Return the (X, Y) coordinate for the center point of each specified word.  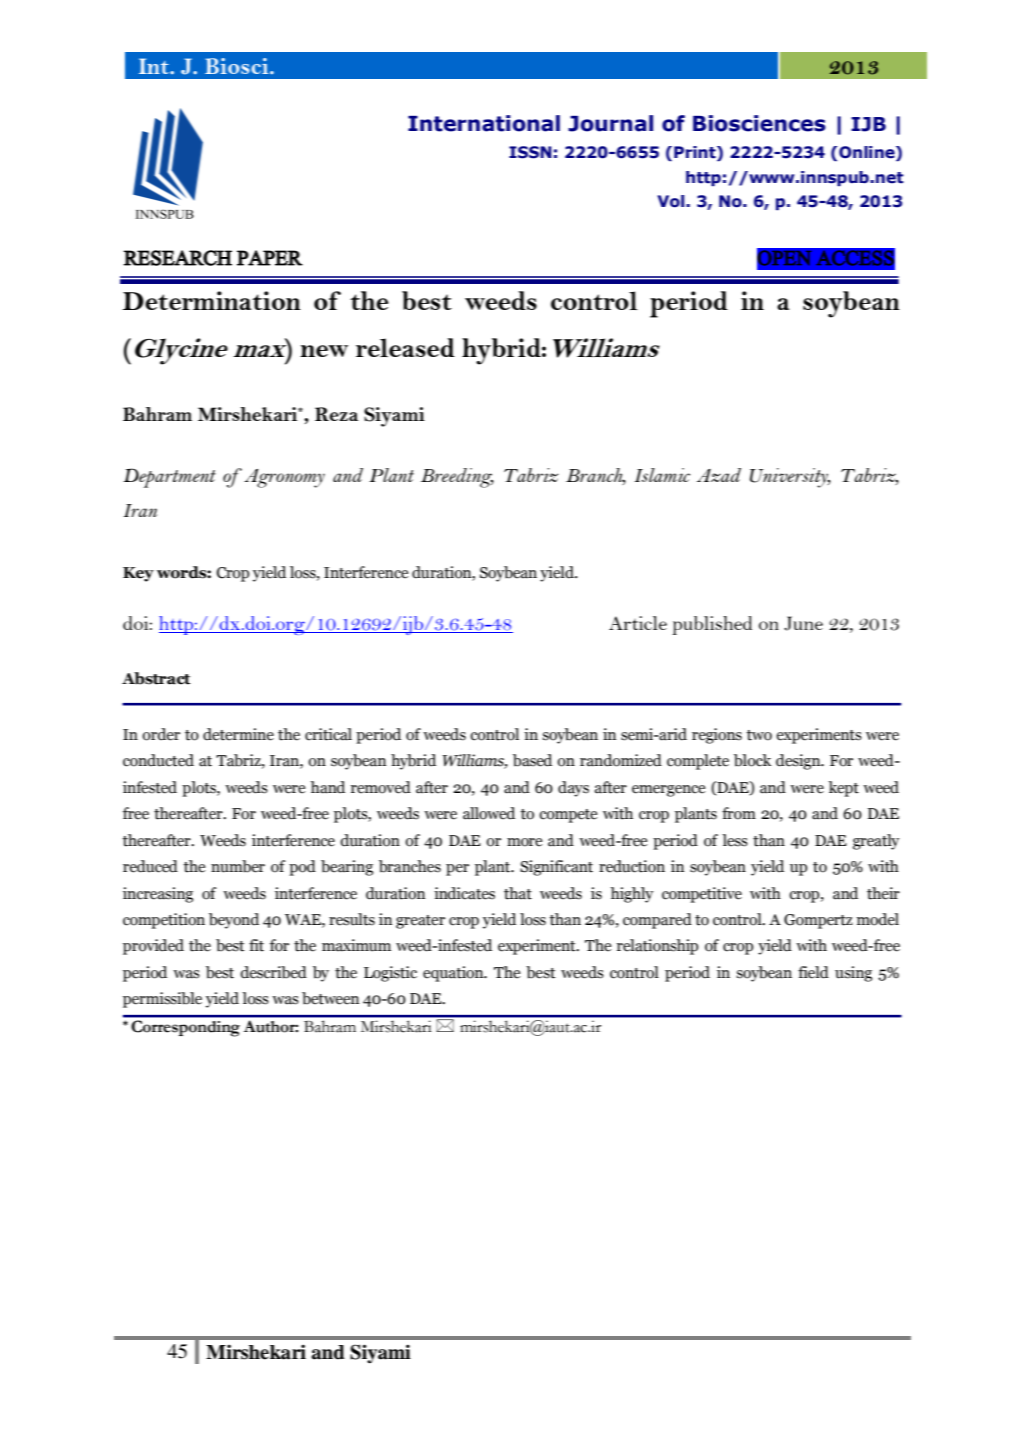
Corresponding (186, 1028)
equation (454, 974)
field (813, 972)
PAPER (270, 258)
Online (868, 153)
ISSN (530, 152)
